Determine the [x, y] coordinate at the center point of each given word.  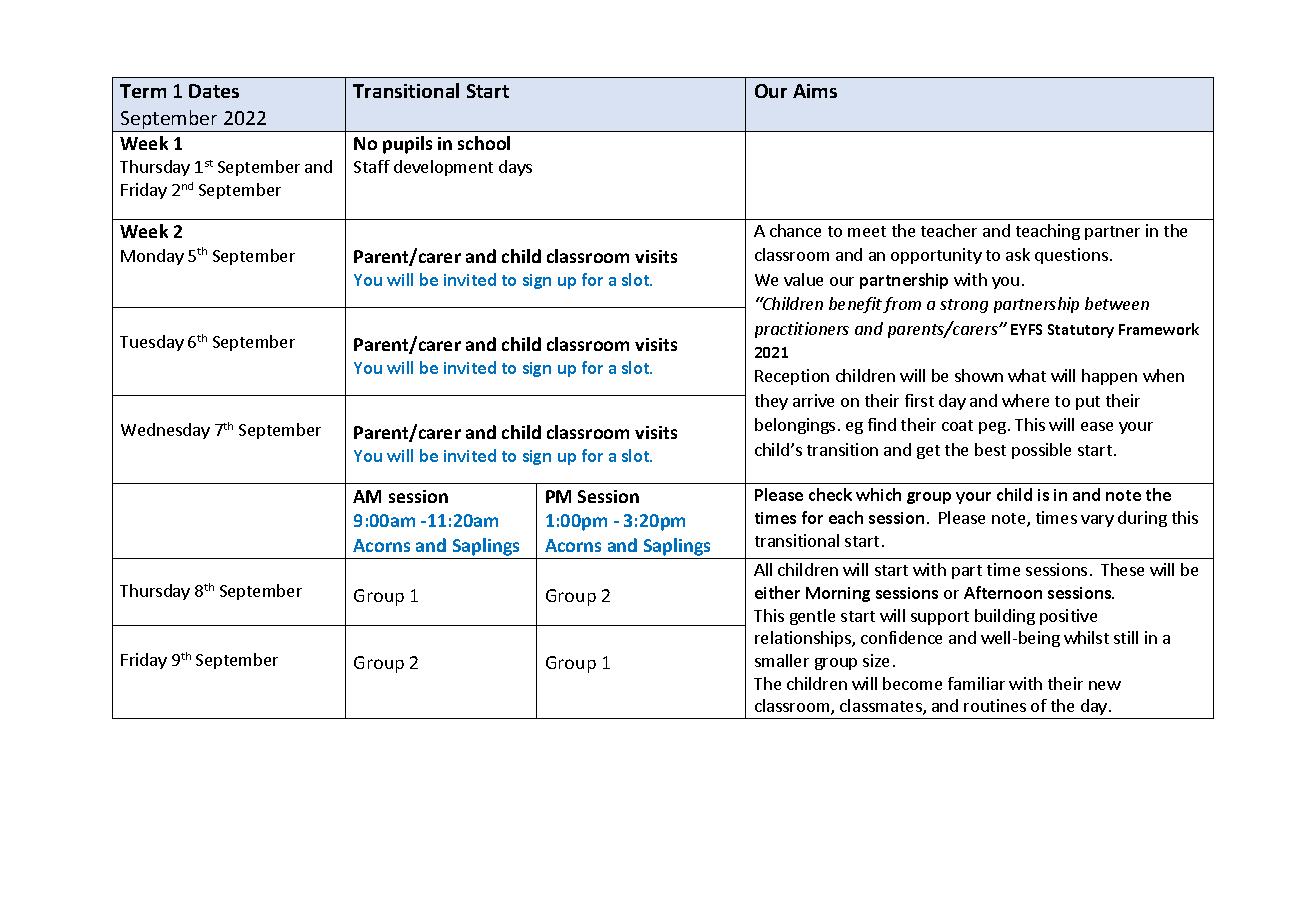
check [830, 494]
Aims [815, 91]
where [1025, 400]
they [771, 402]
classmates [882, 707]
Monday [152, 257]
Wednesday [165, 431]
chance [795, 230]
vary [1097, 521]
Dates [214, 91]
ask [1018, 254]
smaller [782, 660]
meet [867, 231]
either [777, 592]
